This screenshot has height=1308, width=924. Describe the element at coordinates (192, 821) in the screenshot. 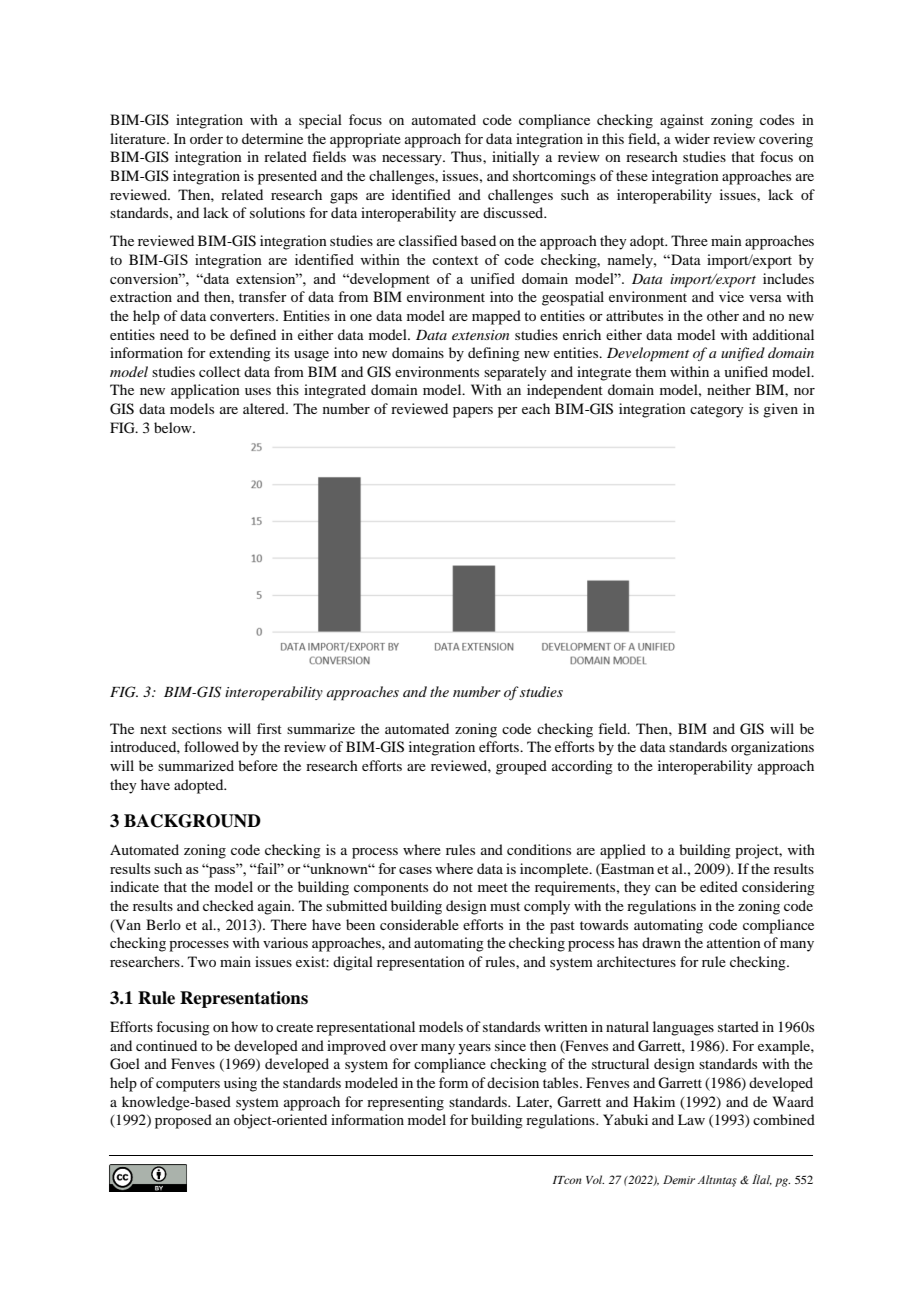

I see `BACKGROUND` at that location.
